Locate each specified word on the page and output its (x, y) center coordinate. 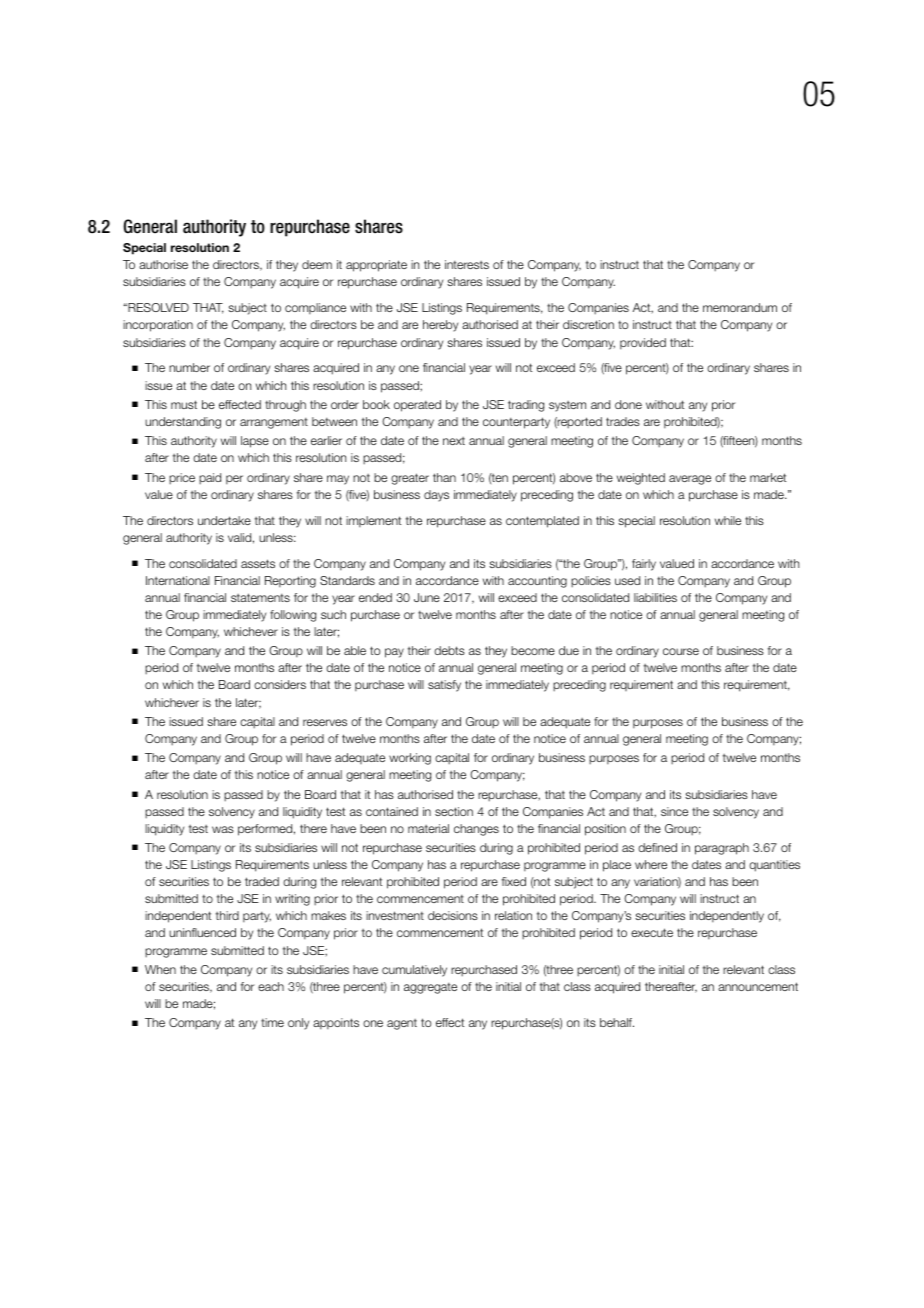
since (674, 811)
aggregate (430, 988)
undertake (224, 520)
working (410, 759)
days (436, 496)
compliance (315, 308)
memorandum (740, 307)
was (223, 829)
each (271, 986)
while (728, 520)
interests (467, 264)
